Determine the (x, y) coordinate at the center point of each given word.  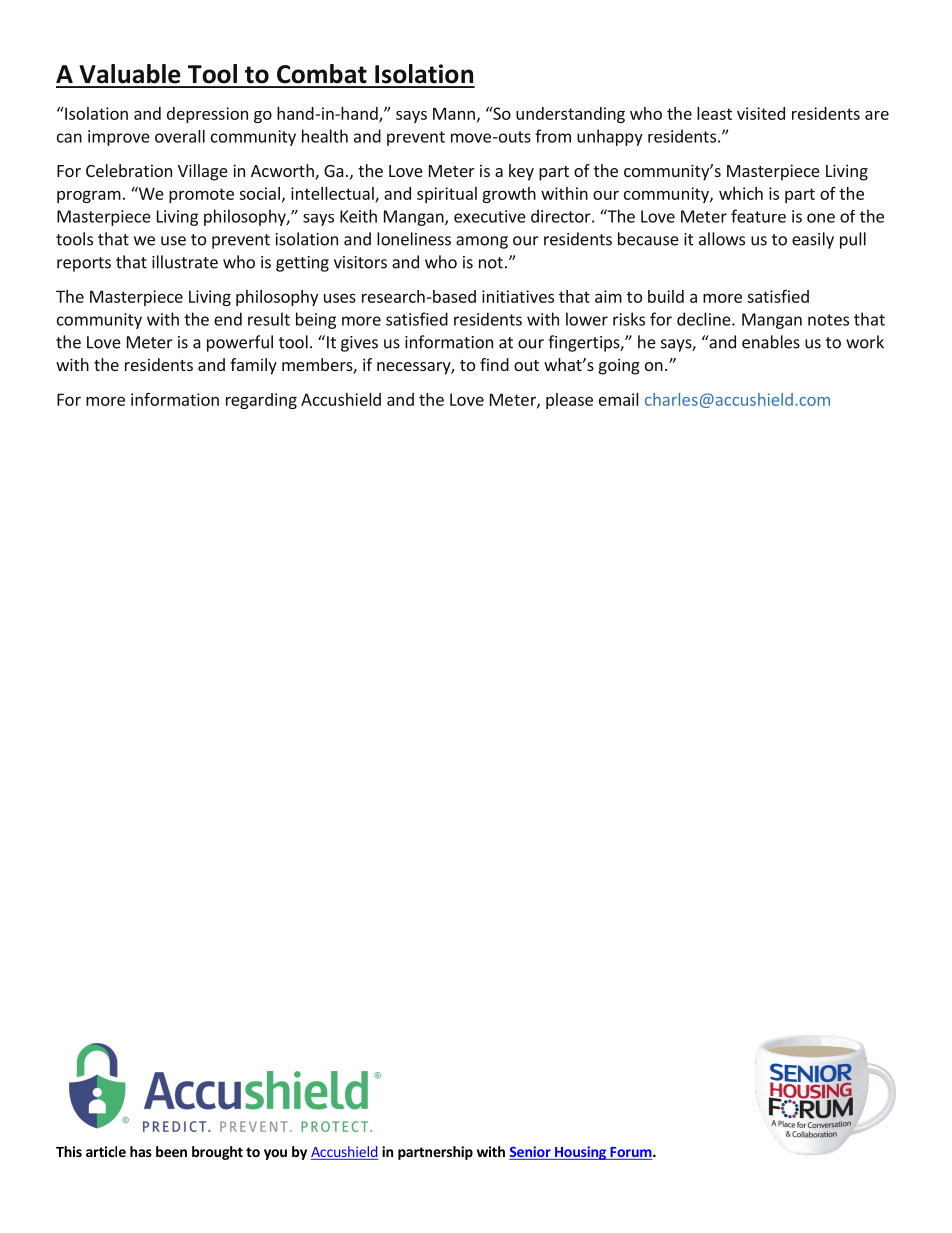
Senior (531, 1153)
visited (761, 113)
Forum (630, 1153)
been (171, 1151)
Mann (454, 113)
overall (180, 136)
